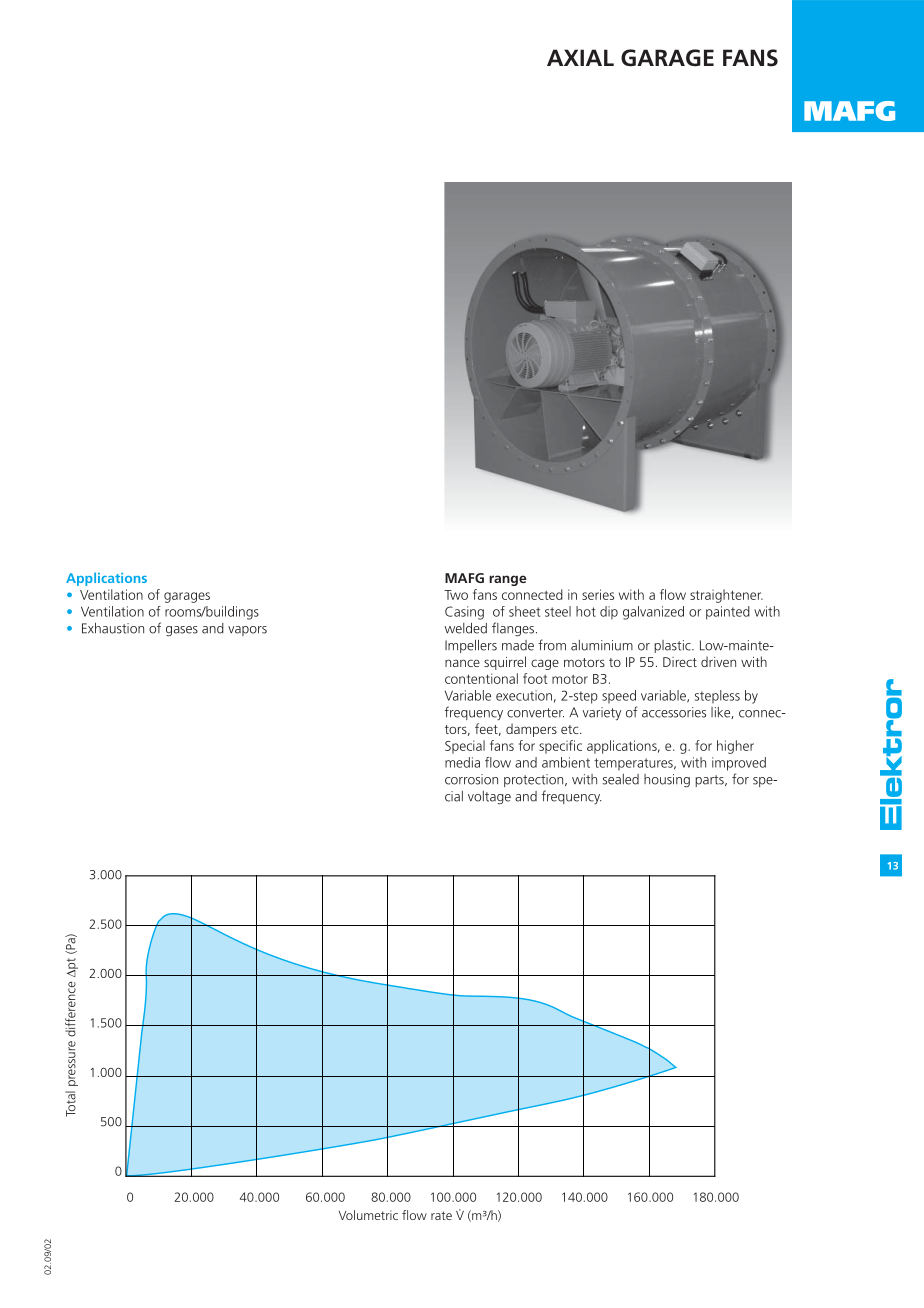  Describe the element at coordinates (465, 628) in the page. I see `welded` at that location.
